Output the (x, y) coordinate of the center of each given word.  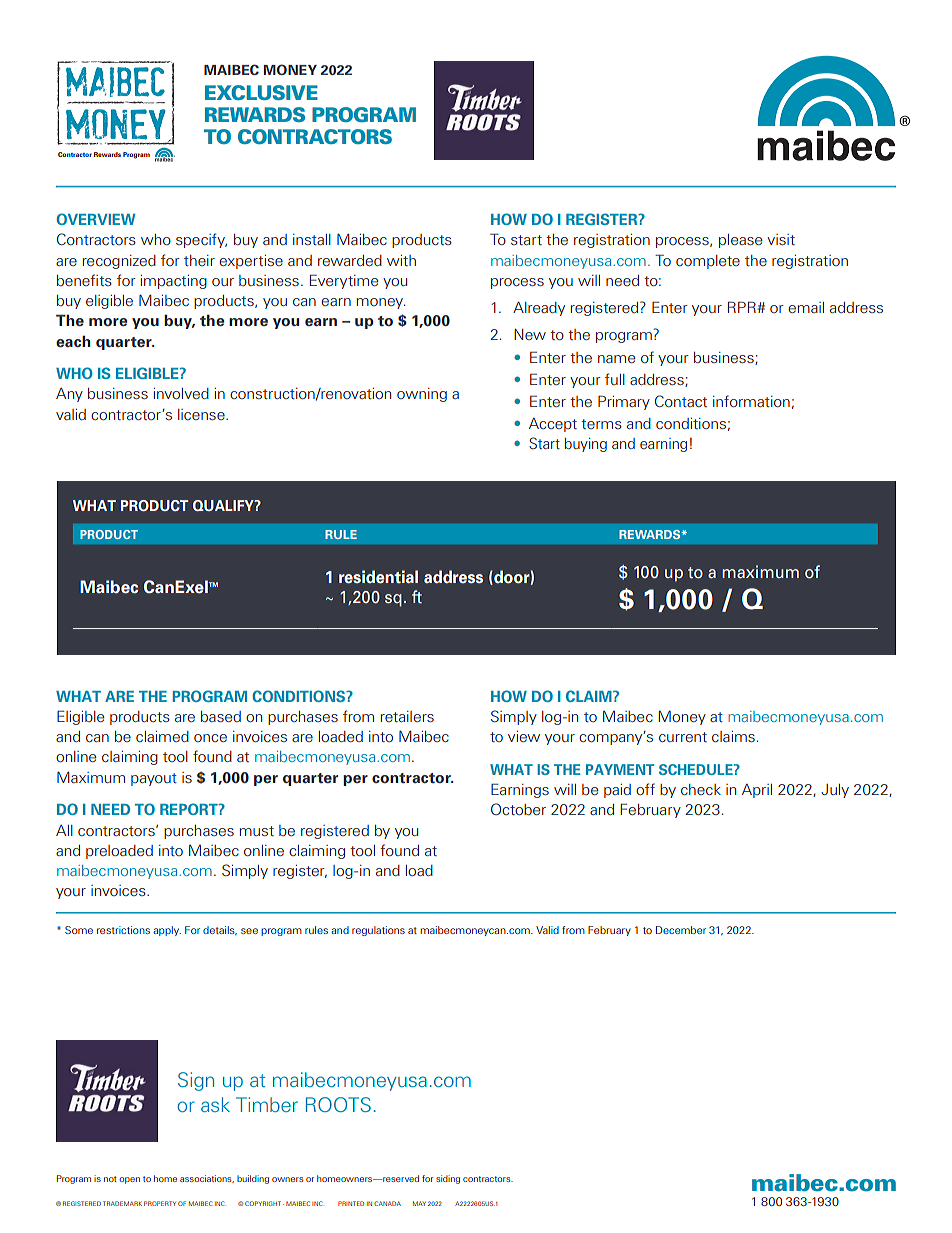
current (683, 737)
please (740, 241)
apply (167, 931)
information (751, 401)
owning (422, 395)
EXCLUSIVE (261, 92)
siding (448, 1179)
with (401, 260)
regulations (378, 931)
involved (181, 393)
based (221, 716)
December (681, 930)
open (129, 1180)
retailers (407, 716)
